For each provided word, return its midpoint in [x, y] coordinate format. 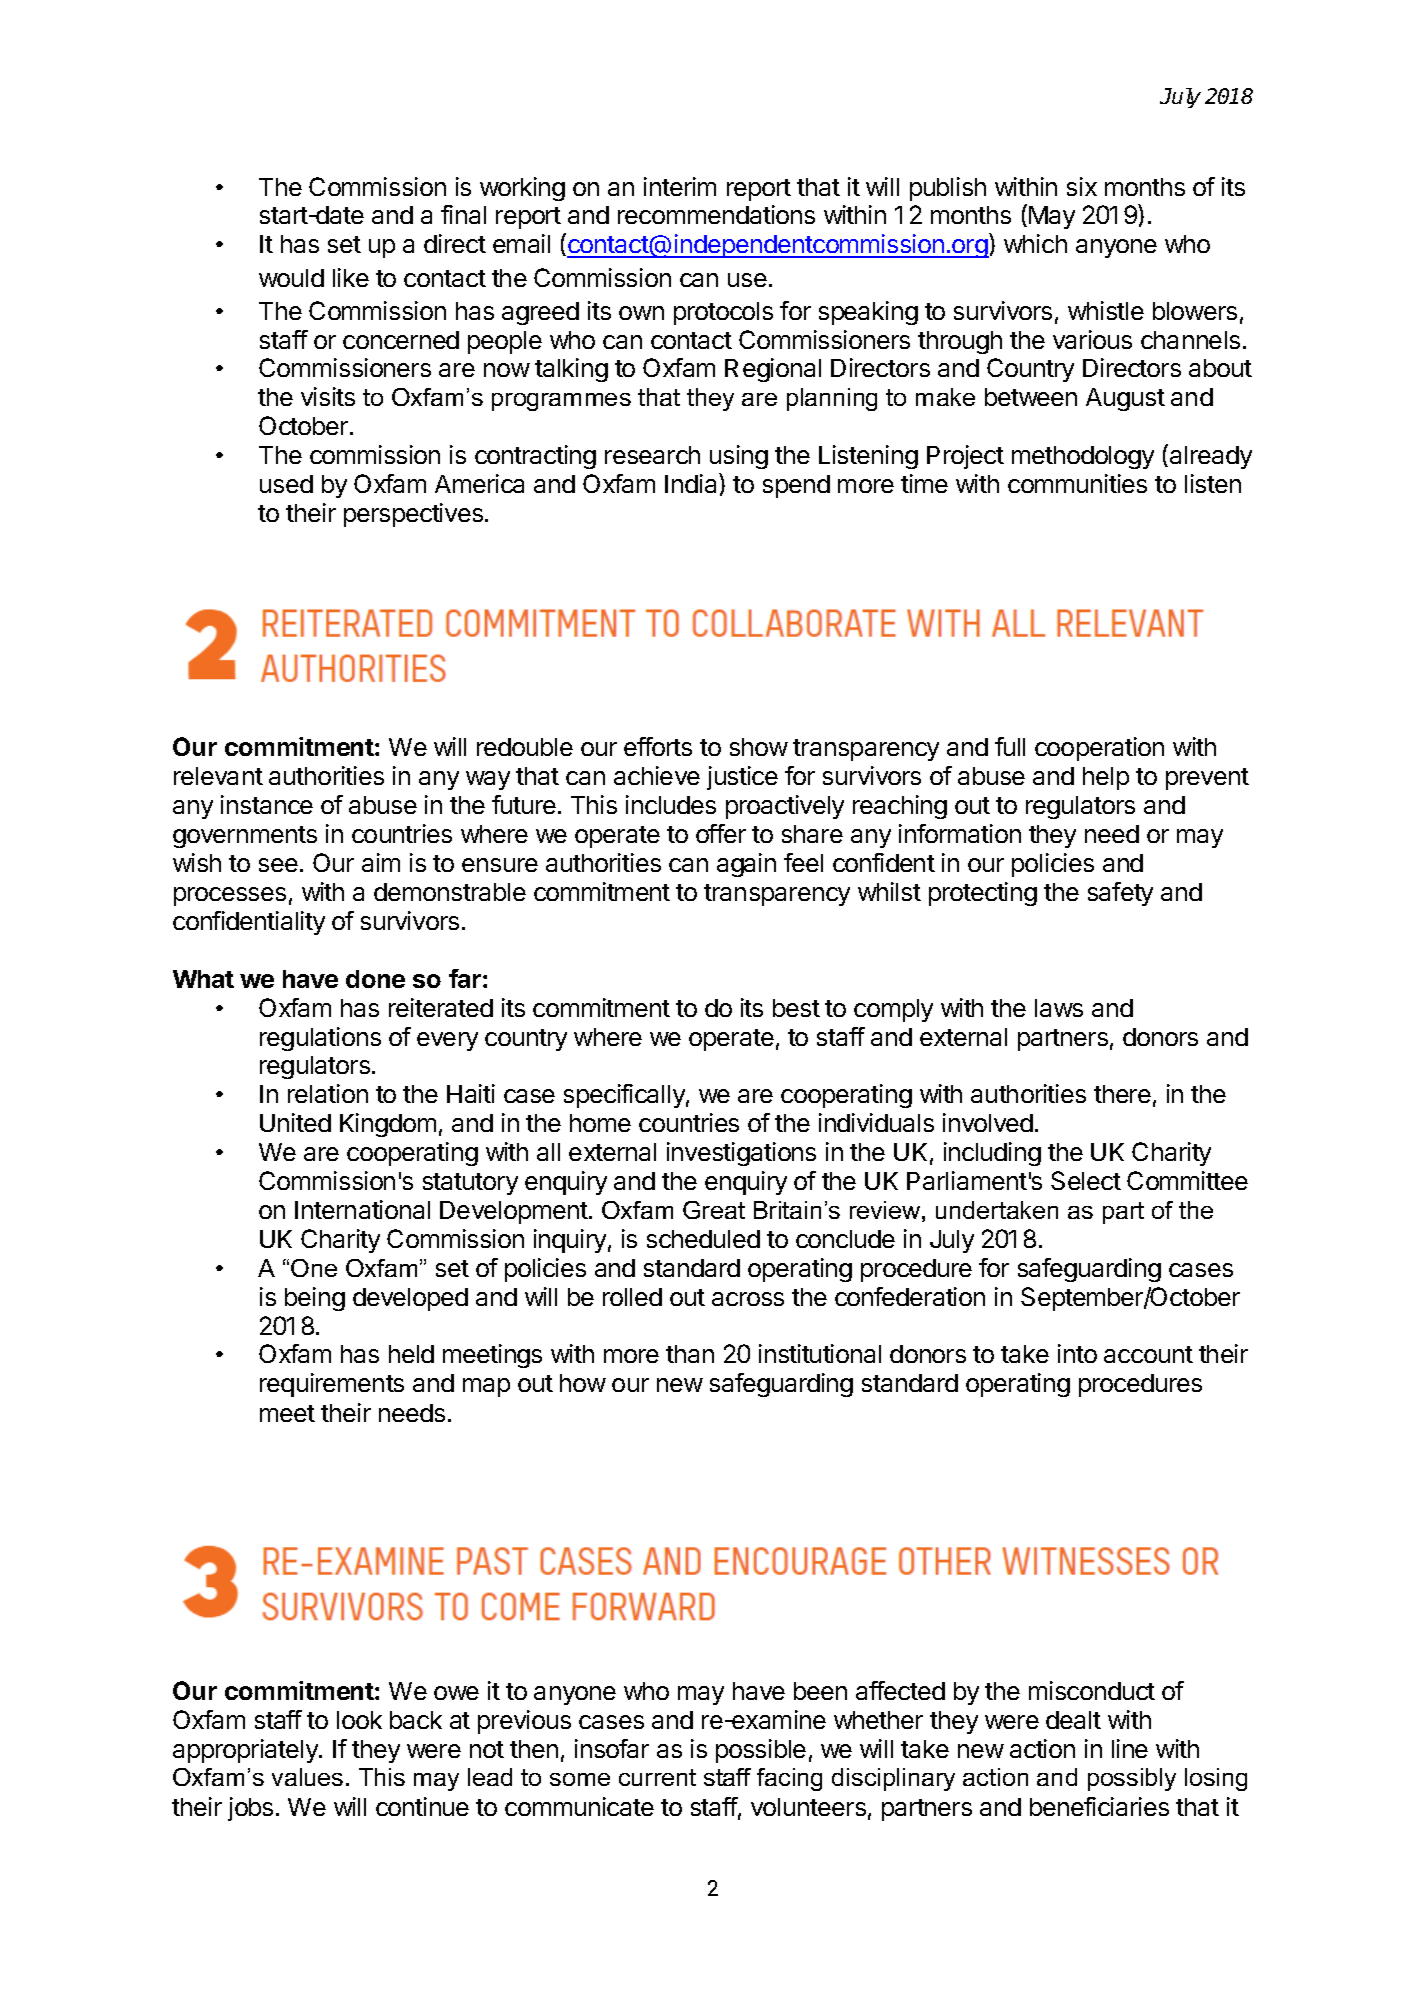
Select [1086, 1180]
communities [1077, 483]
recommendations [716, 214]
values [307, 1777]
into [1077, 1353]
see [278, 865]
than [690, 1354]
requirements [332, 1385]
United [295, 1122]
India [692, 483]
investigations [741, 1154]
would [291, 278]
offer [721, 833]
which [1035, 243]
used [286, 484]
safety [1120, 894]
